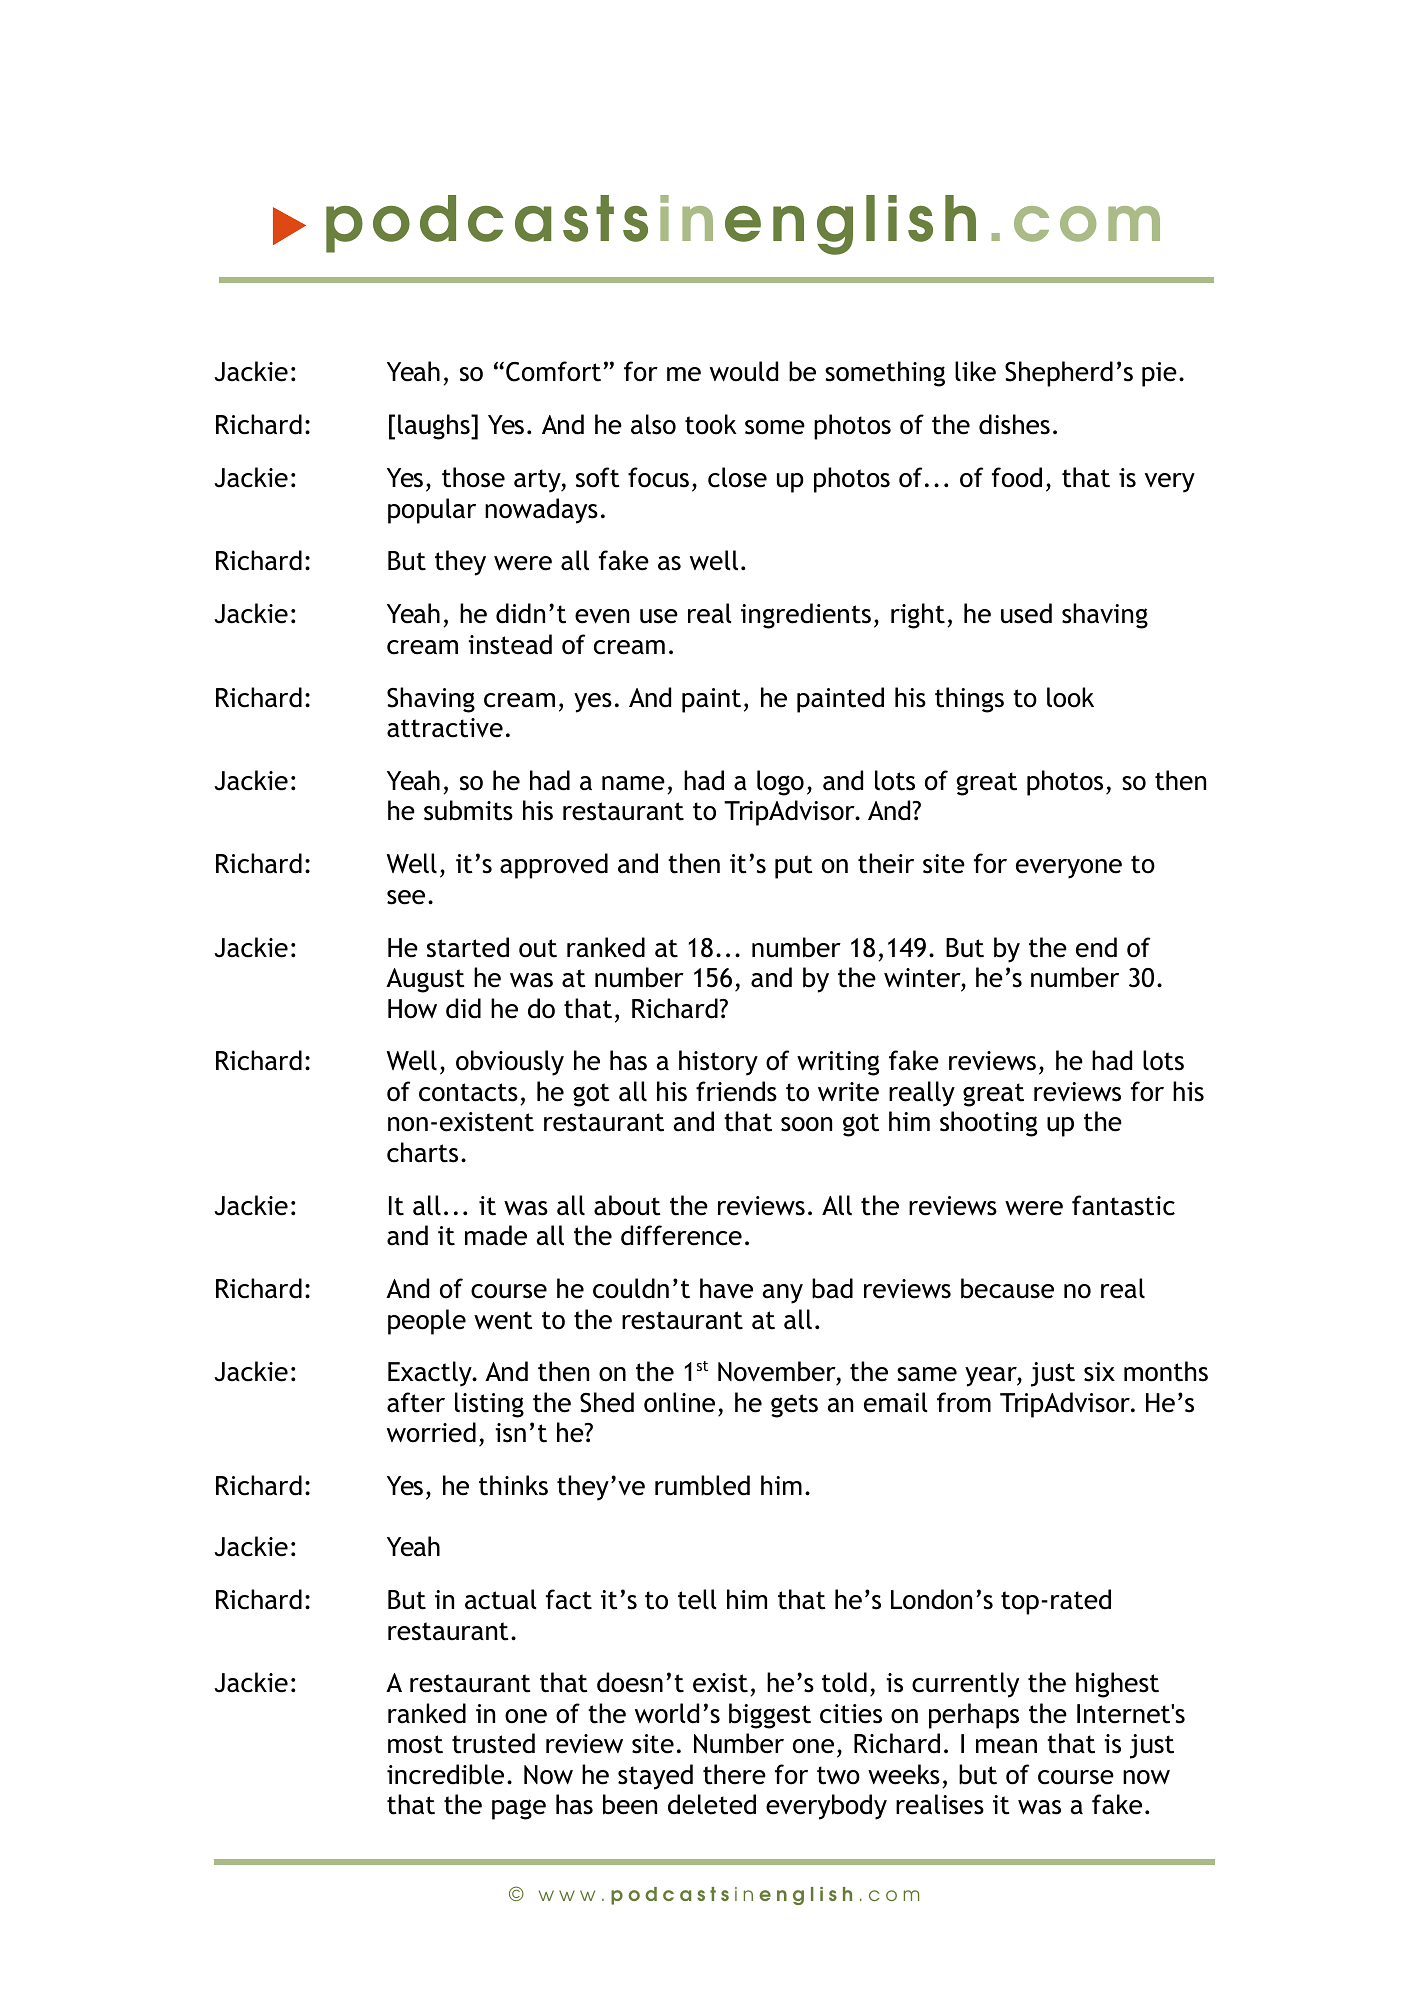 This screenshot has width=1425, height=2016. Describe the element at coordinates (435, 427) in the screenshot. I see `laughs` at that location.
